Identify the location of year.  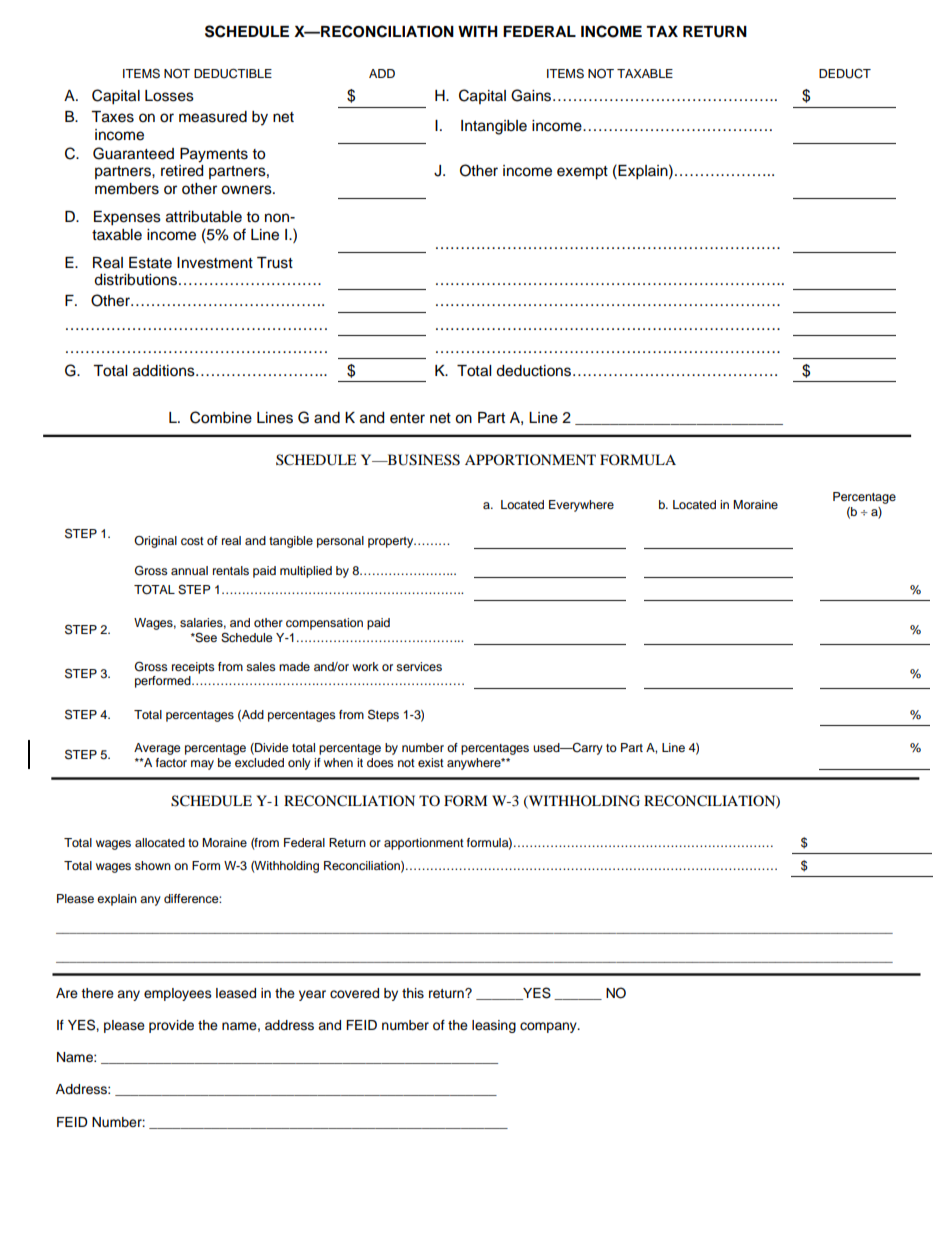
(312, 995).
